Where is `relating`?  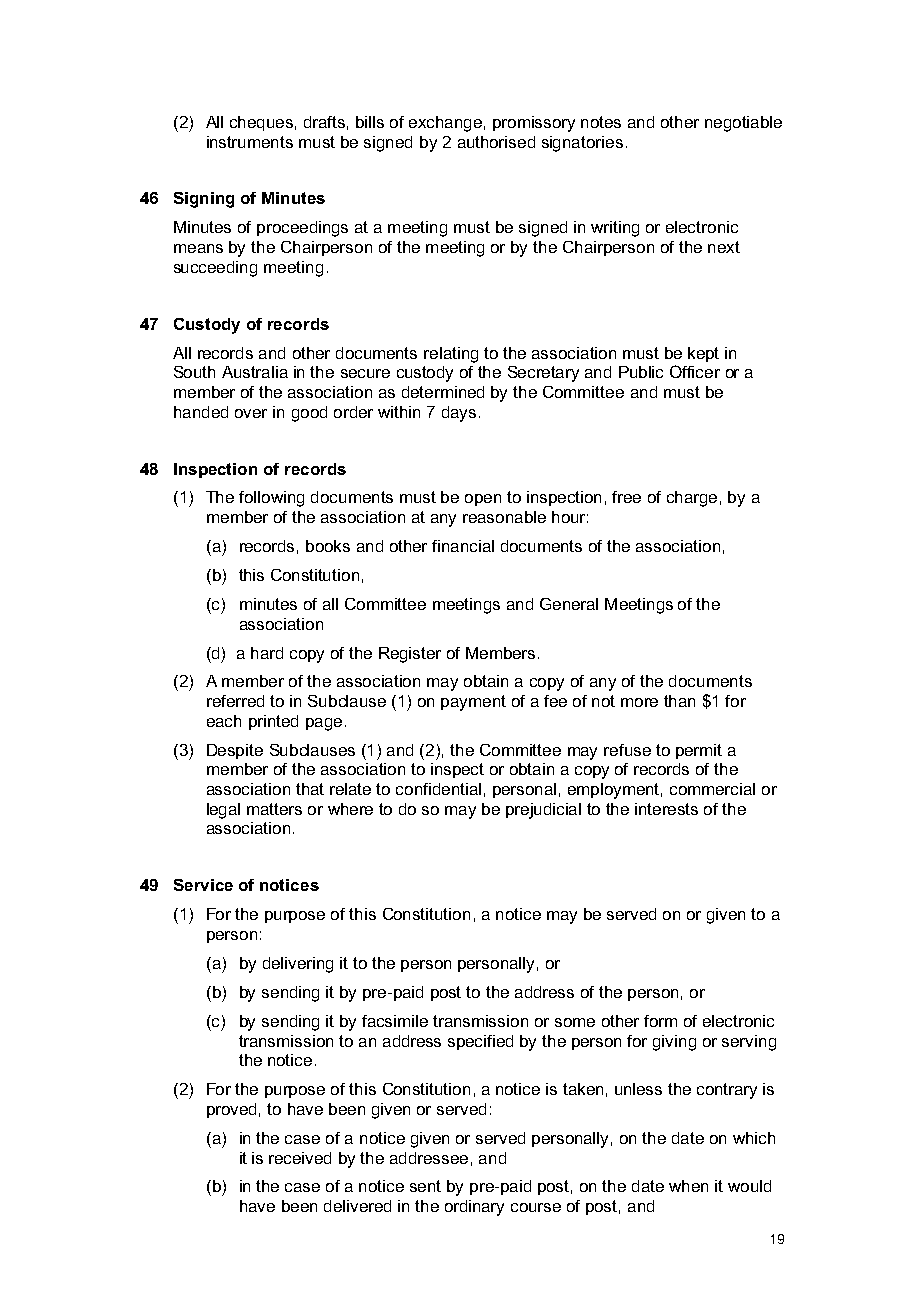
relating is located at coordinates (451, 355).
